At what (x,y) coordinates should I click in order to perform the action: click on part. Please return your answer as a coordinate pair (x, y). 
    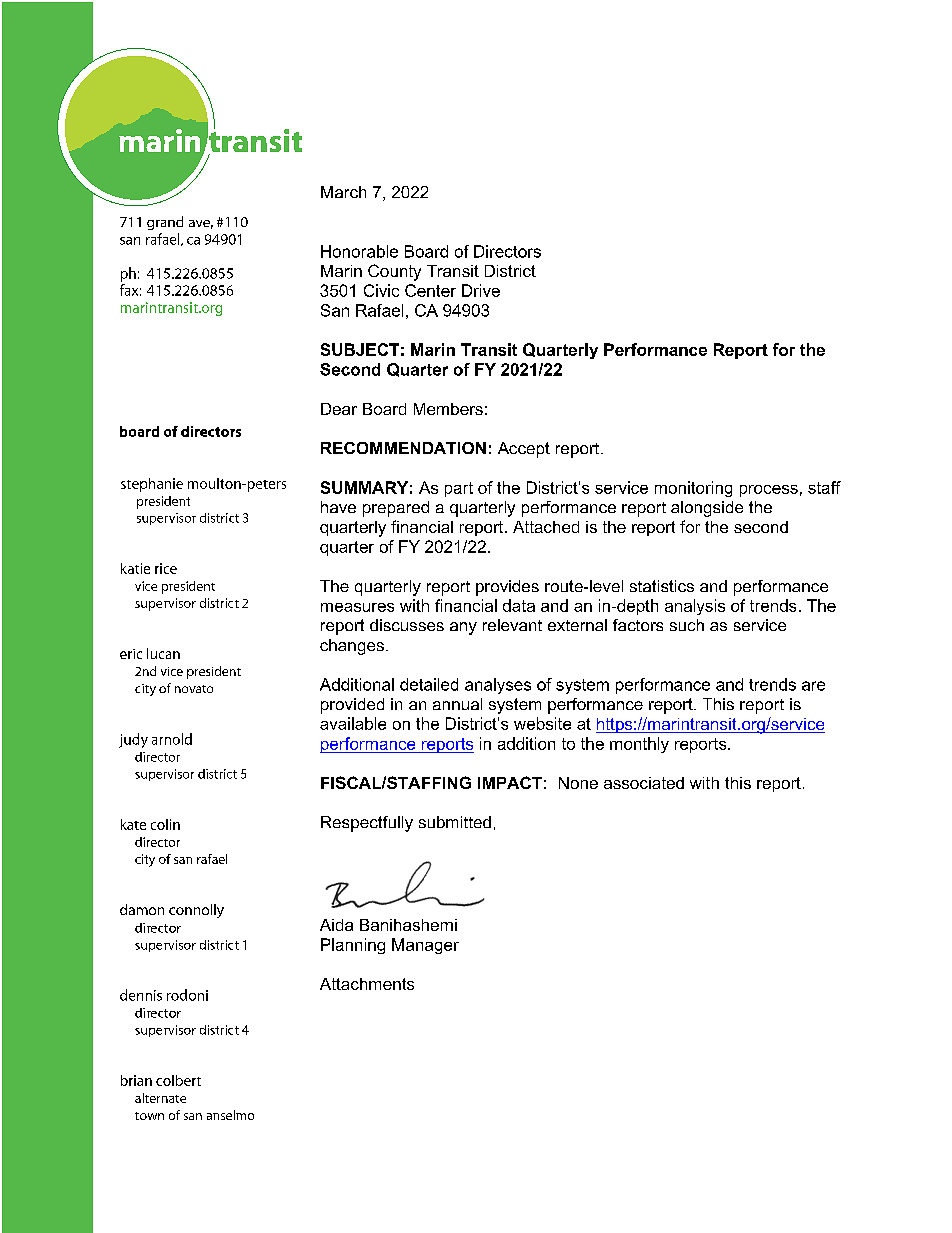
    Looking at the image, I should click on (459, 489).
